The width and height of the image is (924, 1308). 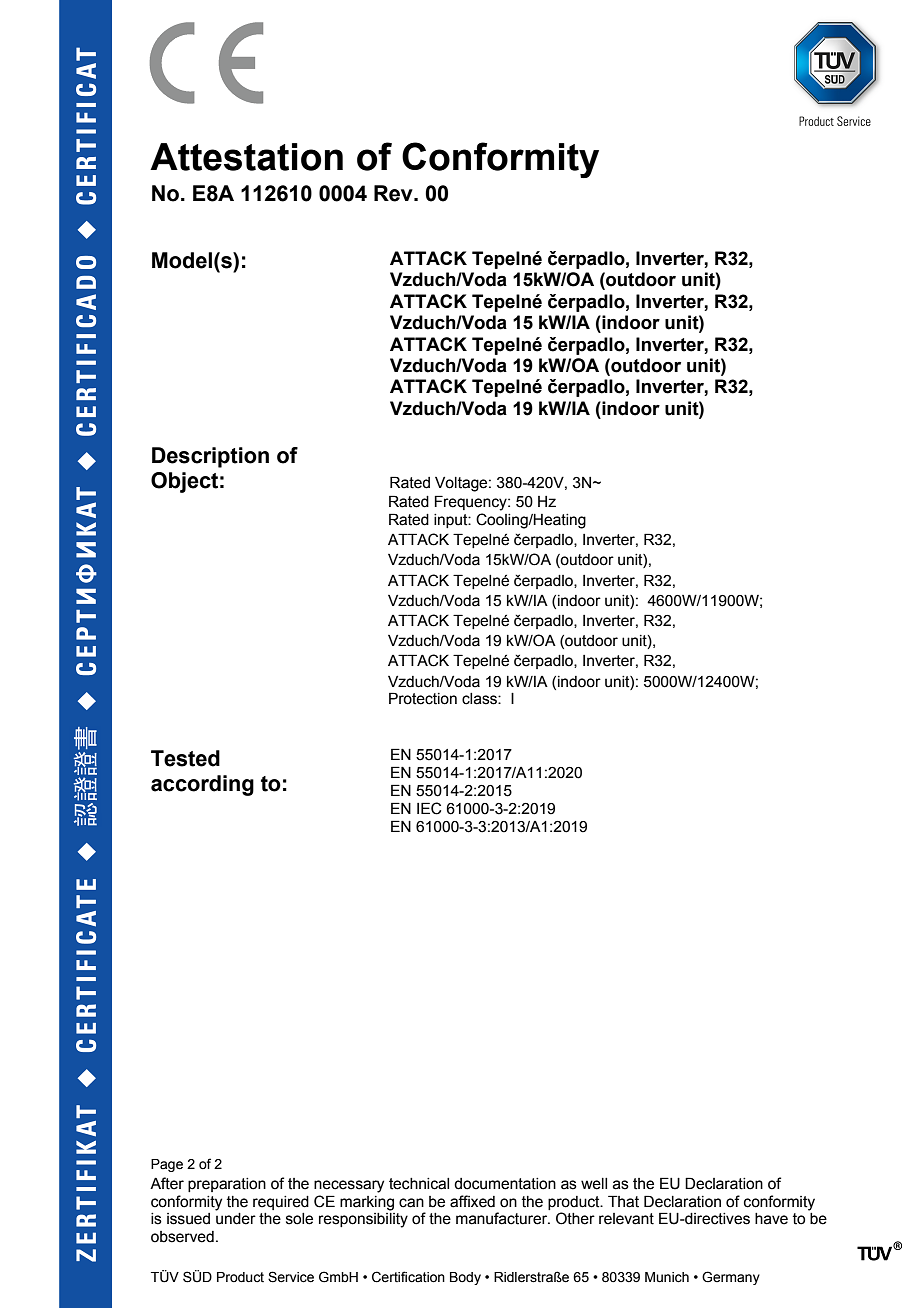 I want to click on under, so click(x=236, y=1219).
